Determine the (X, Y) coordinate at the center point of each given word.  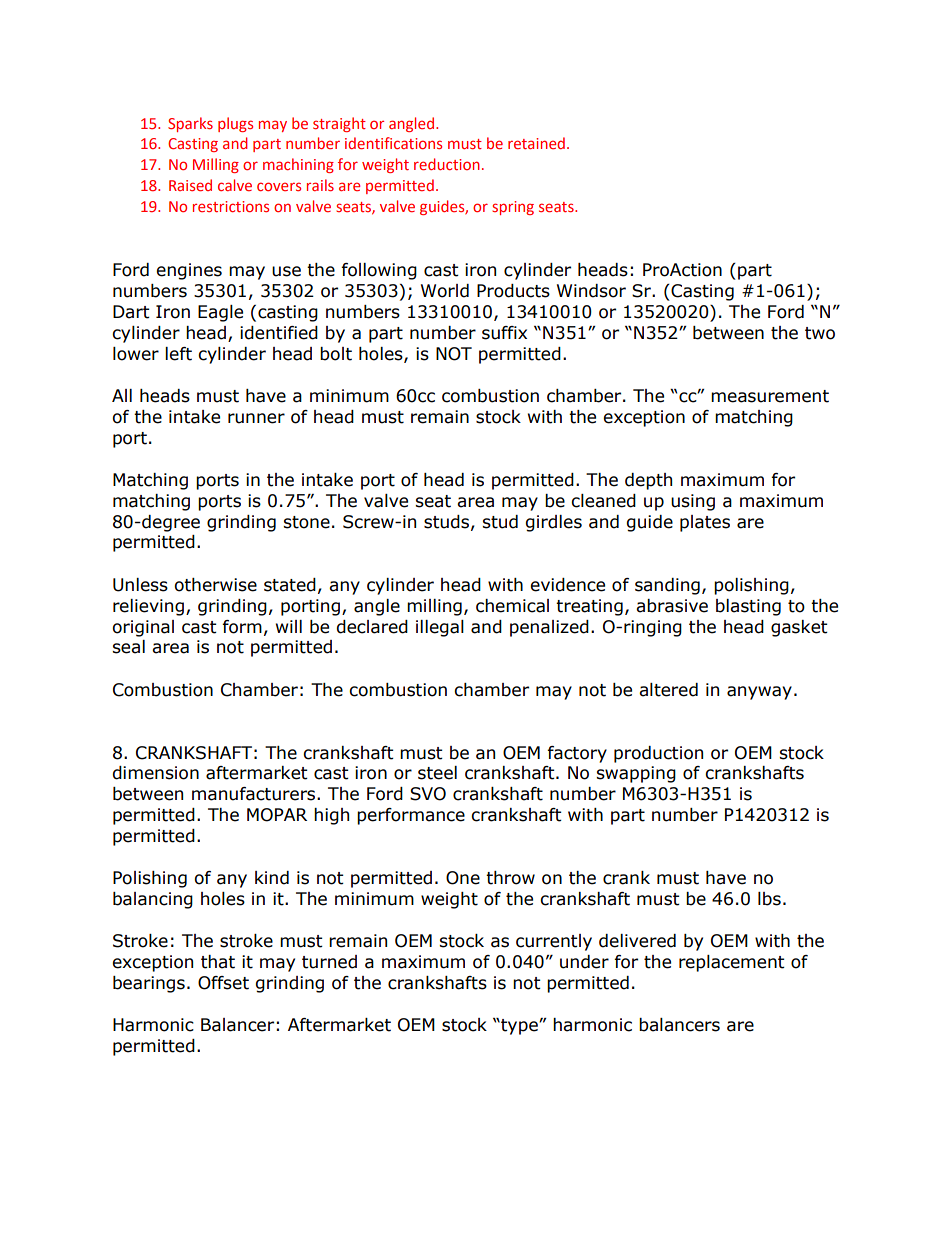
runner (256, 418)
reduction (447, 164)
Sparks (190, 124)
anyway (759, 693)
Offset (223, 983)
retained (536, 143)
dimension (155, 773)
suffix (504, 333)
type (519, 1027)
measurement (770, 396)
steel (437, 773)
